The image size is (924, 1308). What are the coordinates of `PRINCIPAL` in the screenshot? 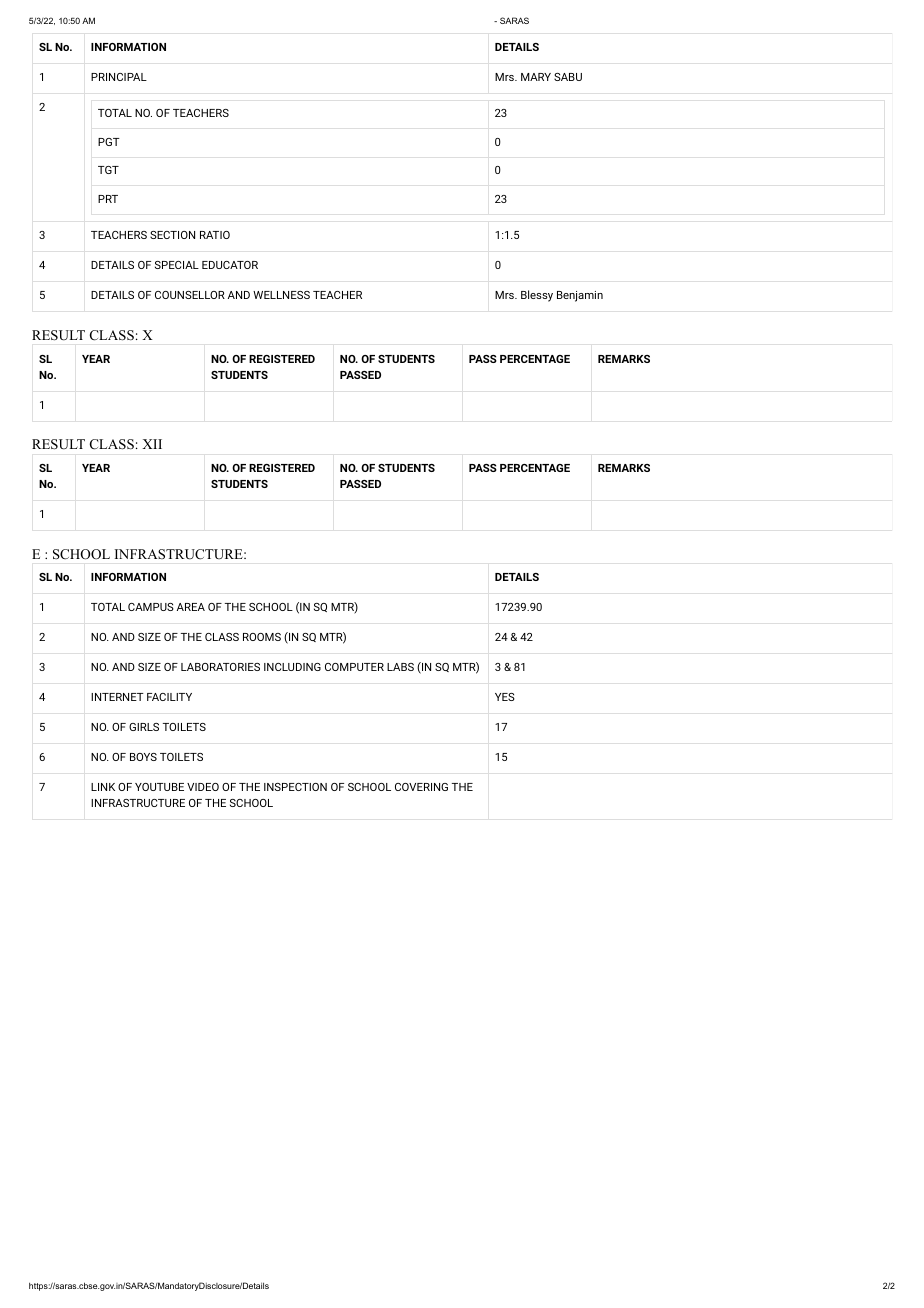 It's located at (119, 77).
